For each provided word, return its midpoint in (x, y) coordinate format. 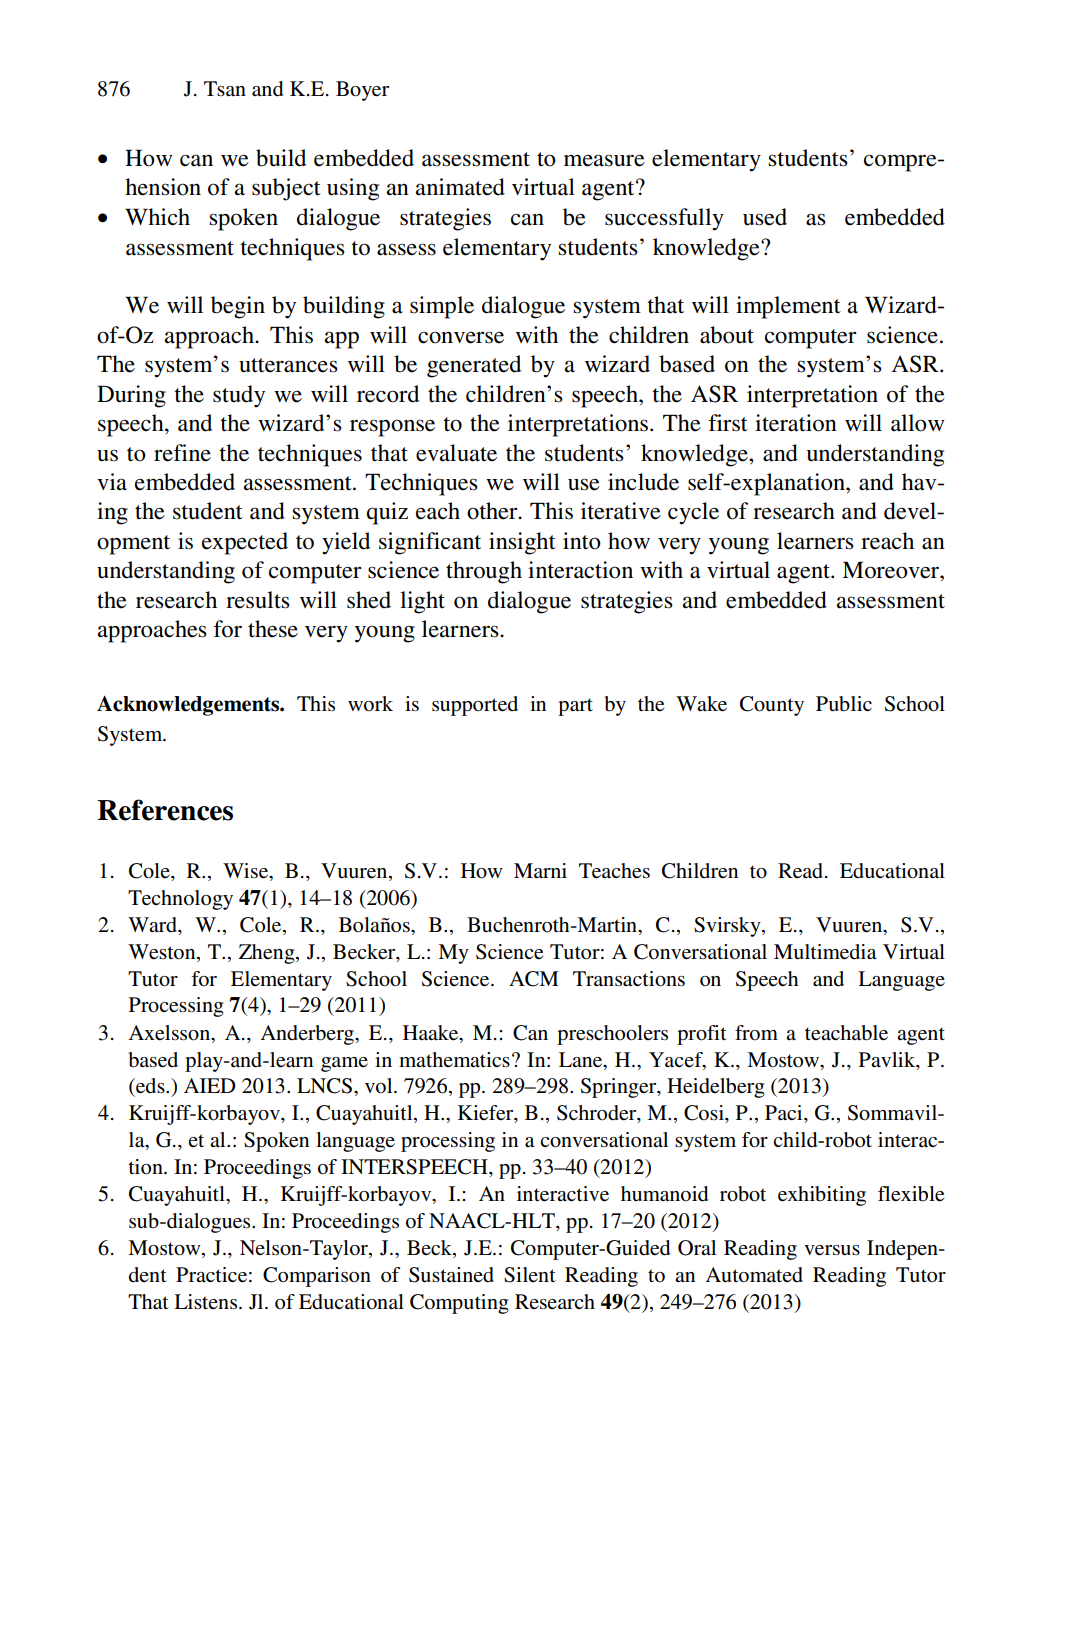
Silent (530, 1275)
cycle (693, 513)
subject (286, 189)
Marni (540, 870)
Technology (180, 900)
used (765, 217)
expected (245, 543)
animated (460, 187)
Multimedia (825, 952)
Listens (207, 1301)
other (493, 511)
